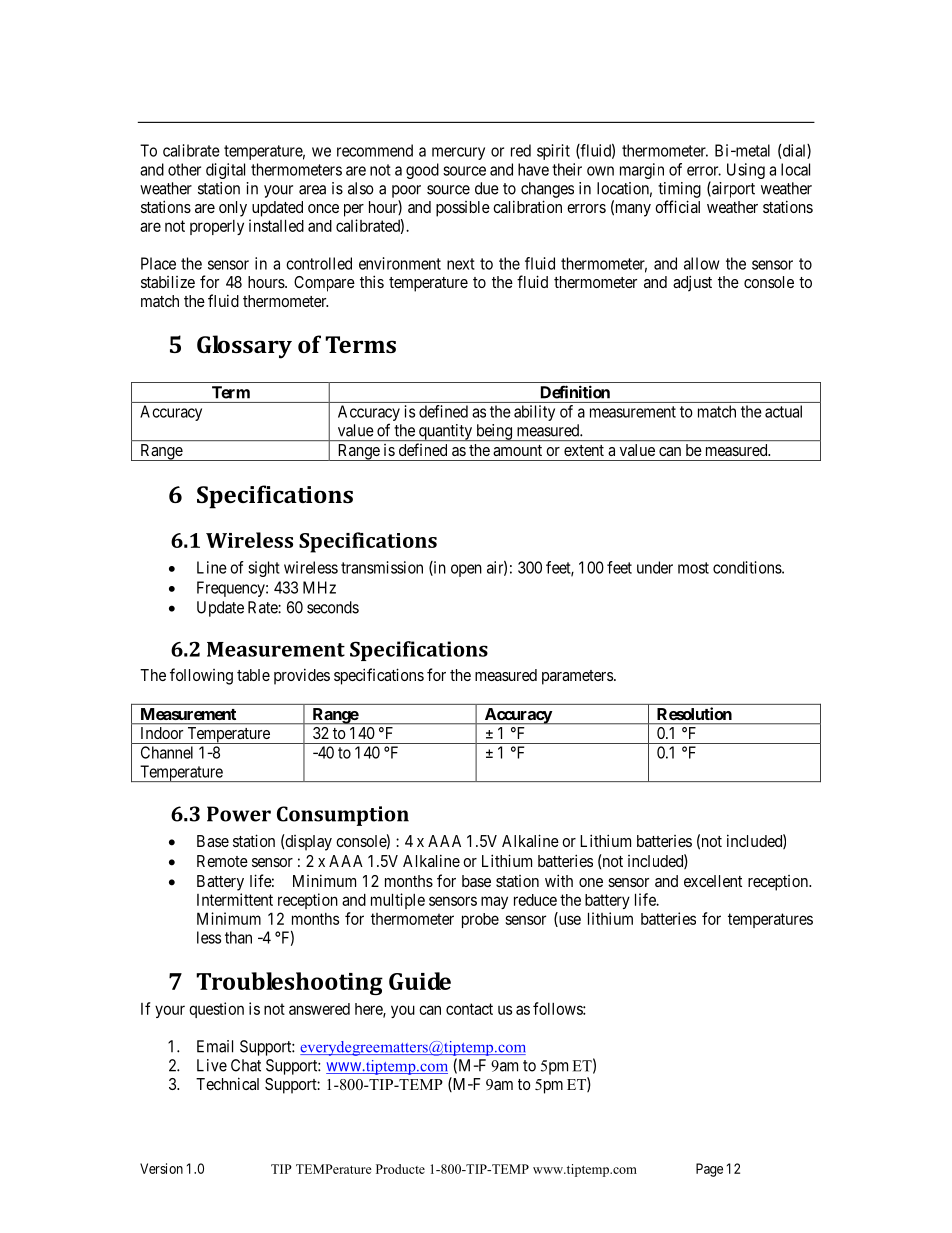 This page has height=1233, width=952. What do you see at coordinates (227, 1083) in the page?
I see `Technical` at bounding box center [227, 1083].
